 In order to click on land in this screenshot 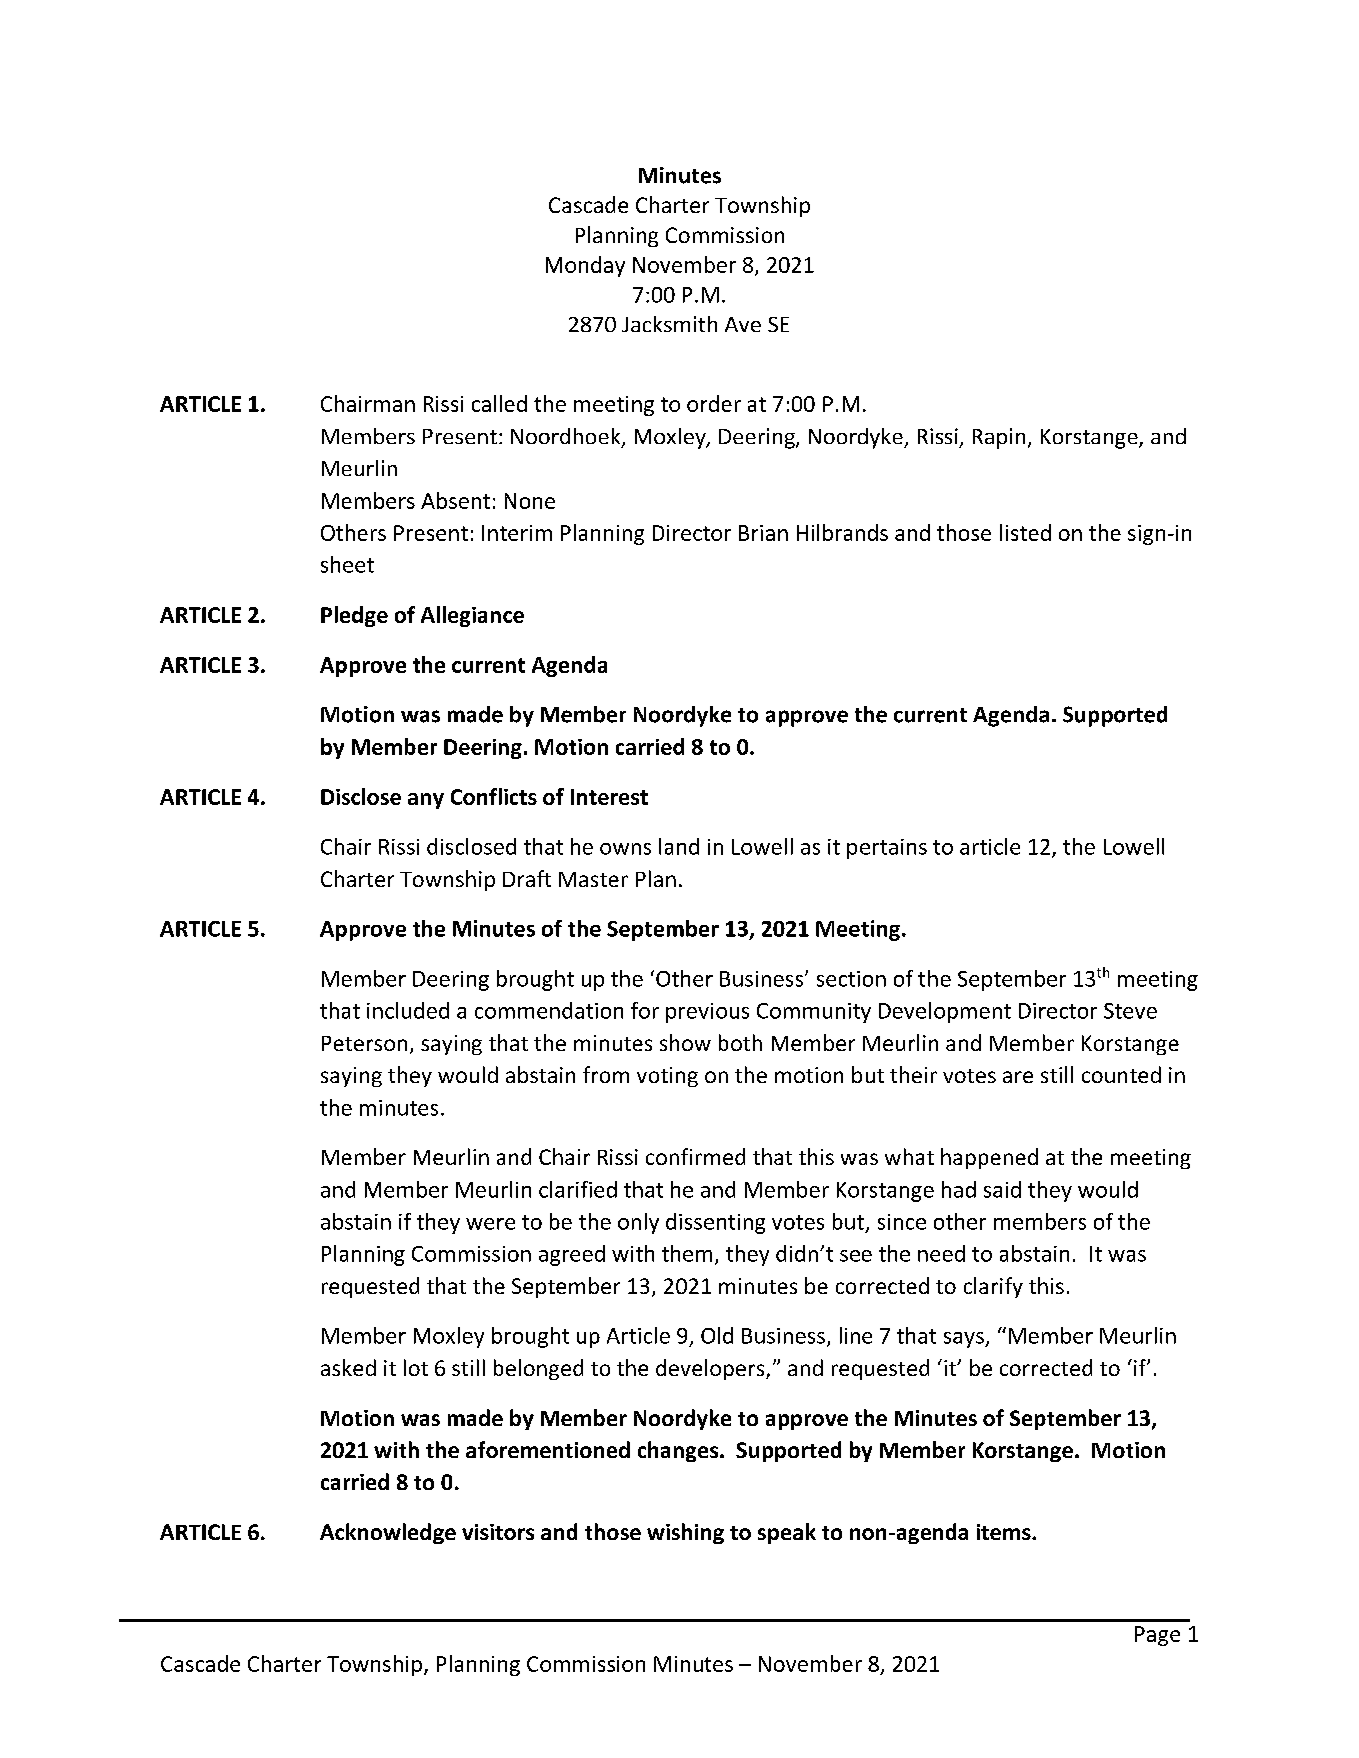, I will do `click(679, 846)`.
